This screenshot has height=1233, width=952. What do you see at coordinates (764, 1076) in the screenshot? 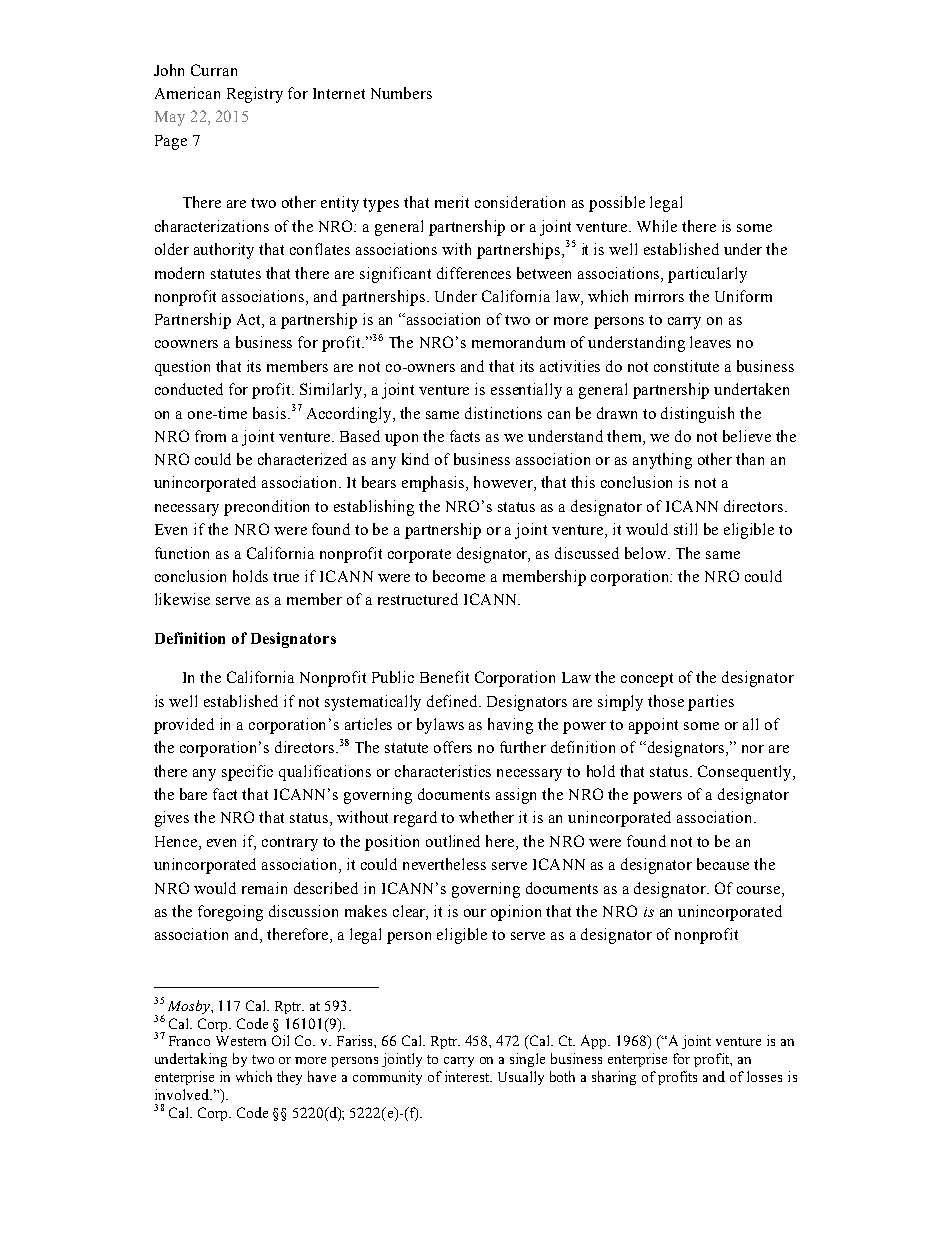
I see `losses` at bounding box center [764, 1076].
